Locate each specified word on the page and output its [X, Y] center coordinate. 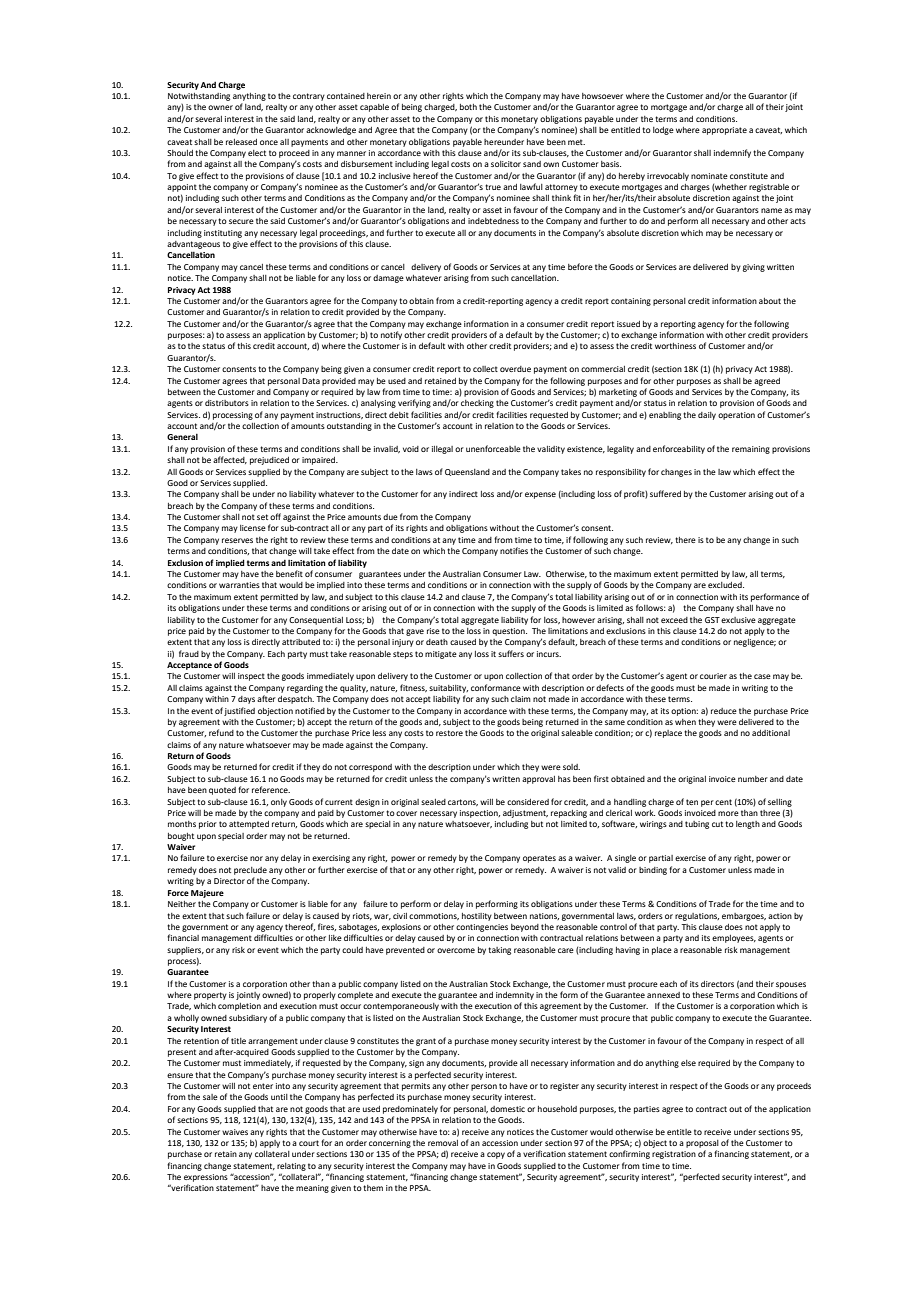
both [468, 107]
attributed [301, 642]
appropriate [724, 131]
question [509, 632]
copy [496, 1155]
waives [235, 1132]
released [241, 142]
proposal [702, 1144]
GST [712, 620]
